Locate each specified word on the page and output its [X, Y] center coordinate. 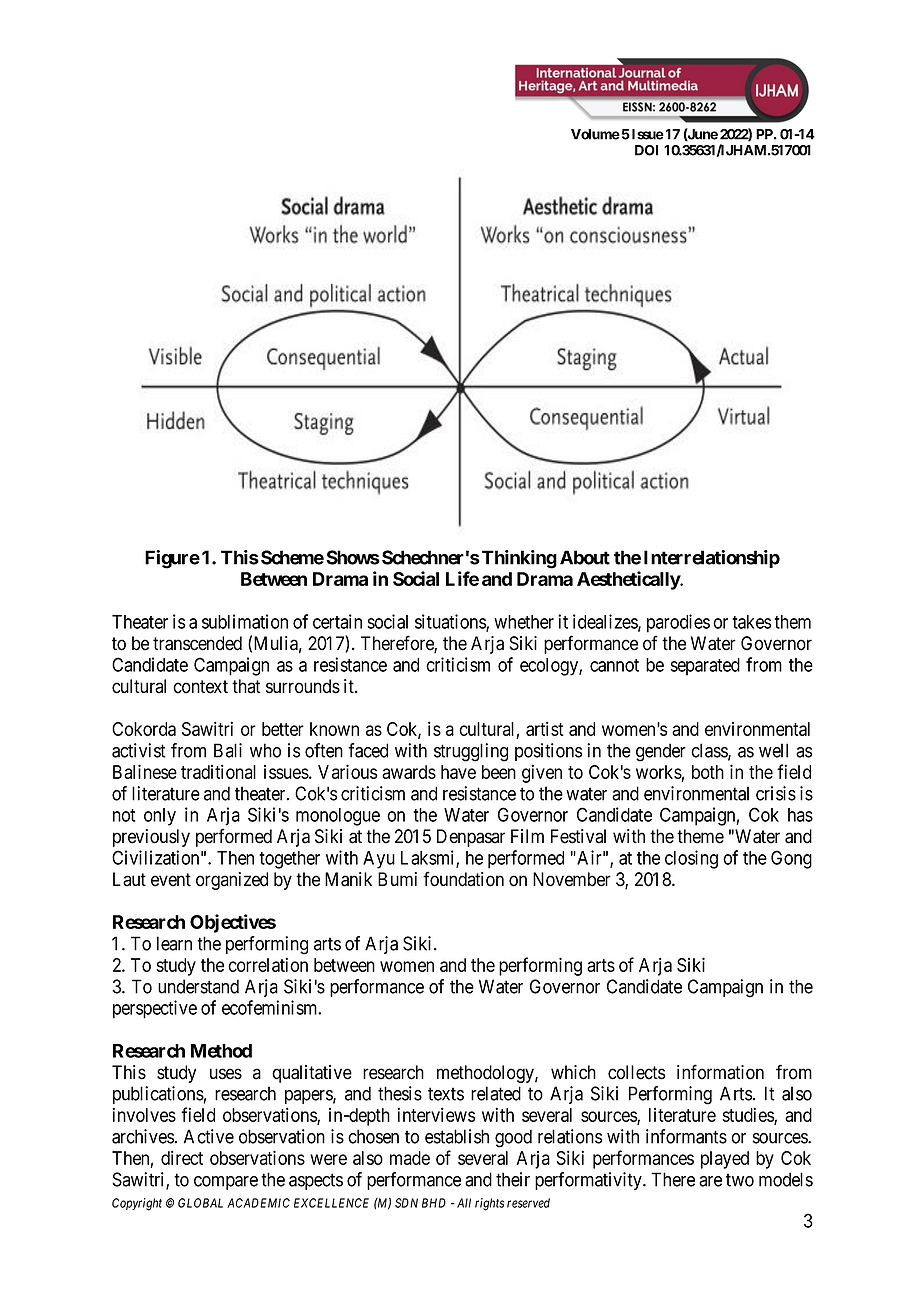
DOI [646, 150]
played [725, 1160]
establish [457, 1136]
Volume [595, 134]
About [585, 557]
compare [226, 1183]
